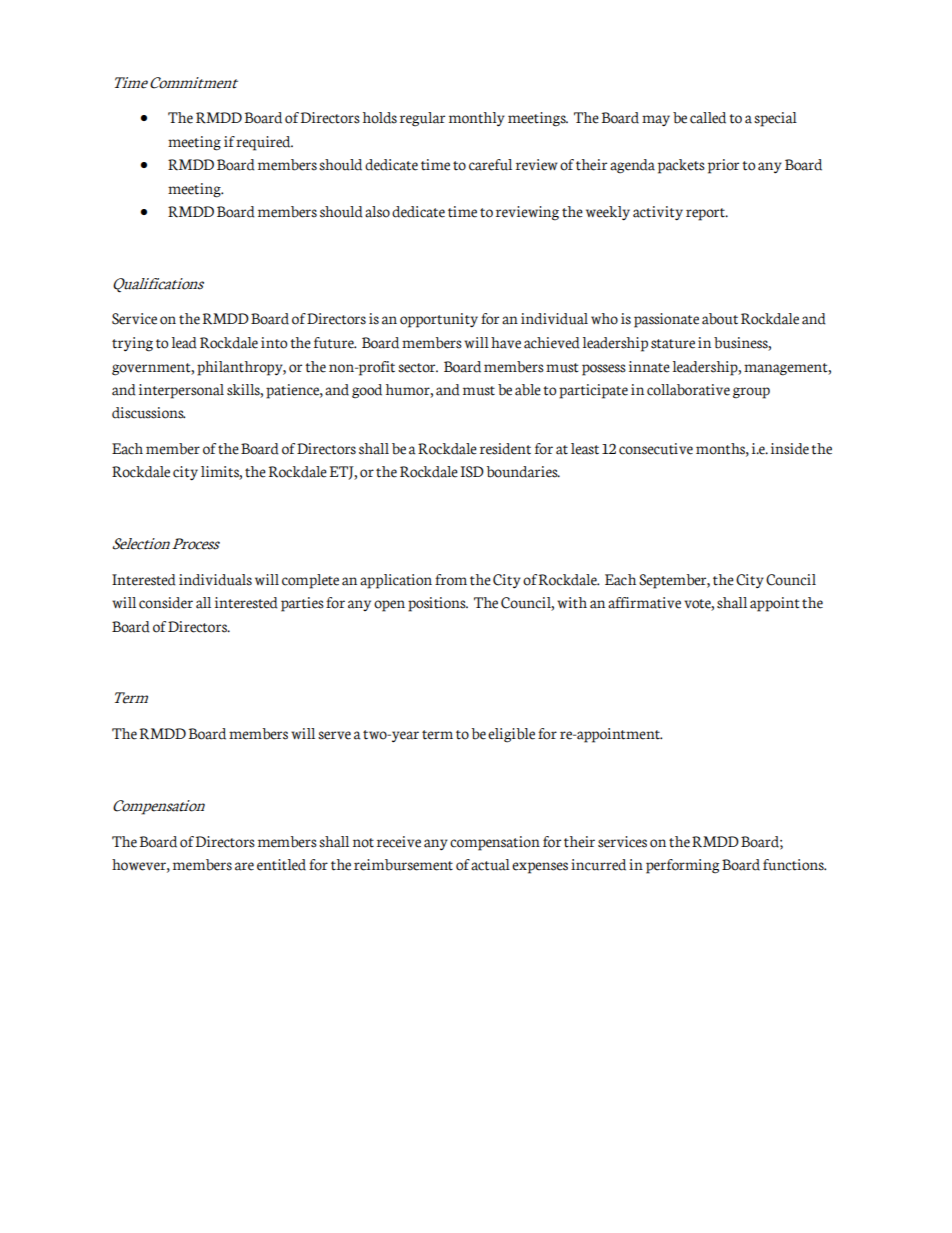 The image size is (952, 1233). Describe the element at coordinates (281, 865) in the screenshot. I see `entitled` at that location.
